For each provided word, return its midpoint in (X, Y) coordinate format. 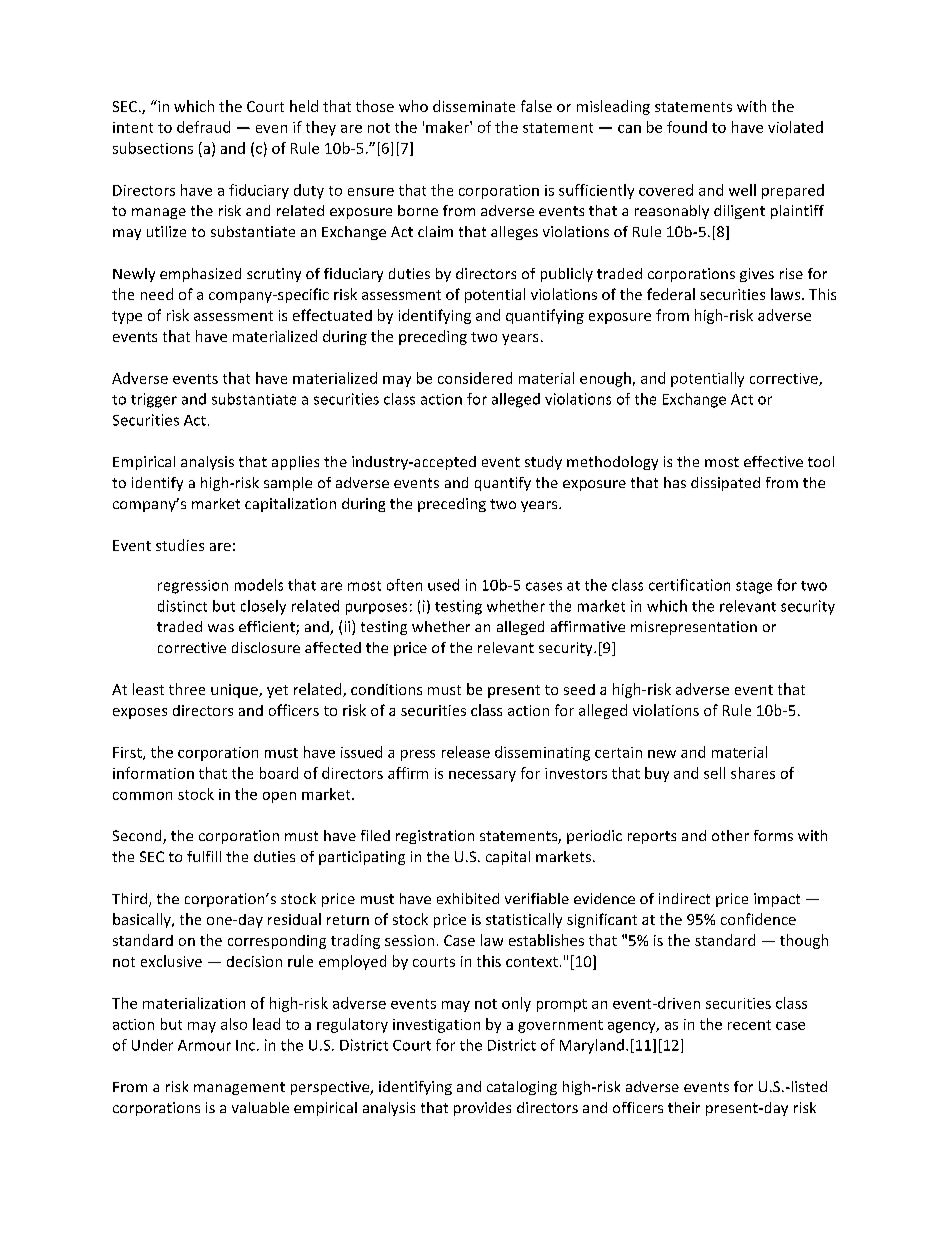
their (684, 1107)
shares (753, 773)
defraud (203, 127)
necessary (482, 776)
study (543, 463)
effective (773, 461)
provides (482, 1109)
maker (448, 127)
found (687, 127)
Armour (204, 1045)
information (153, 773)
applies (295, 463)
